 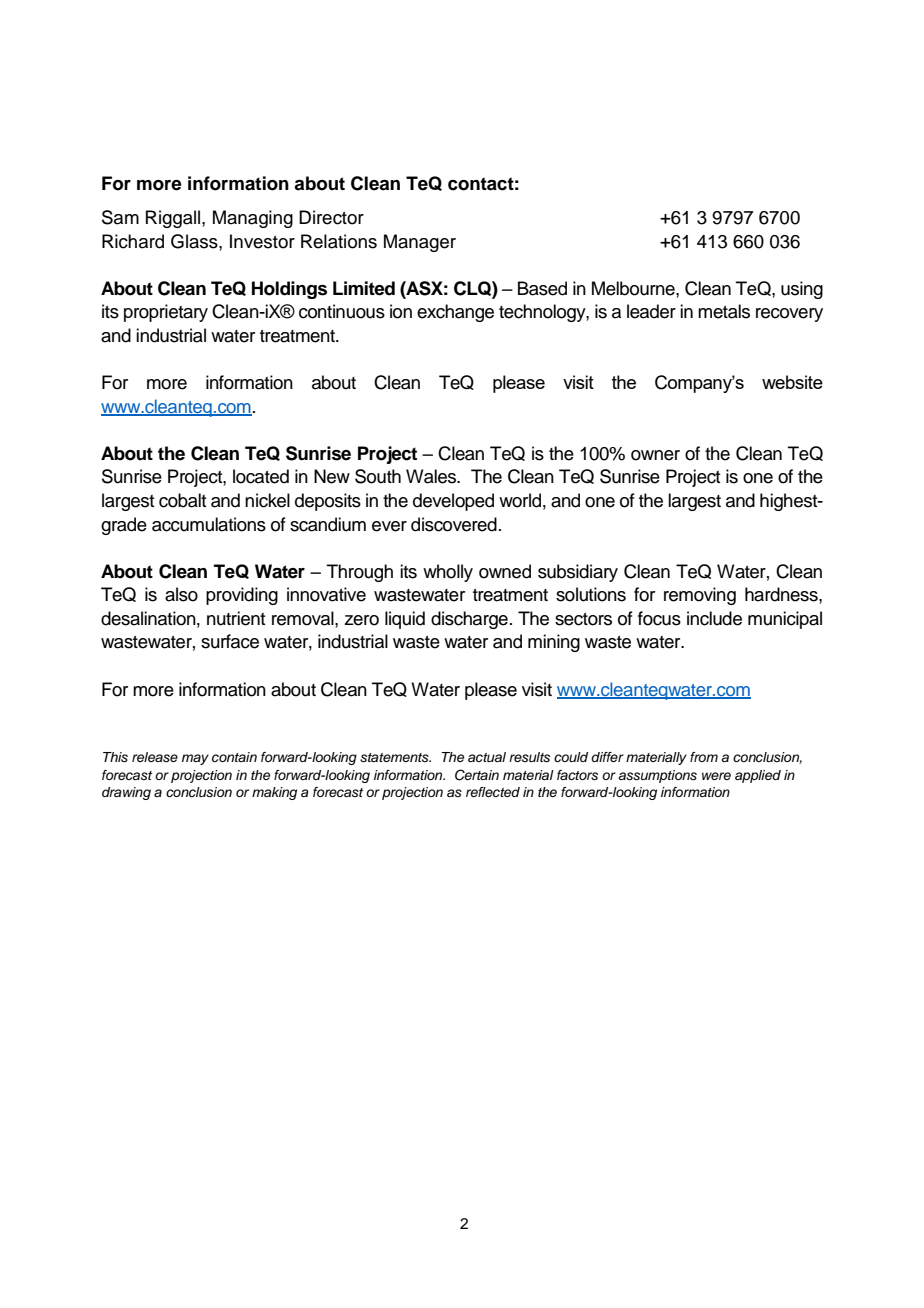 I want to click on owner, so click(x=655, y=455).
